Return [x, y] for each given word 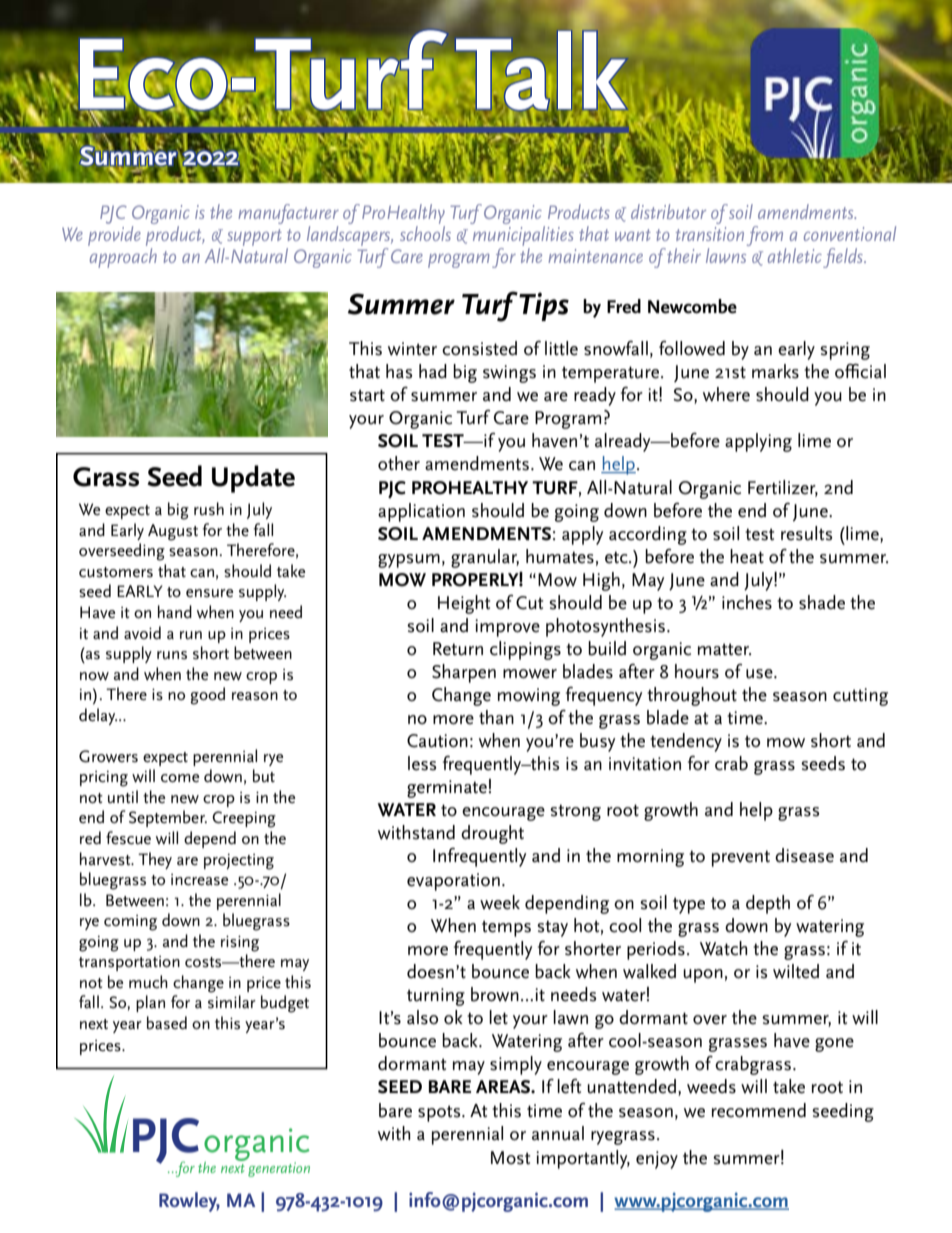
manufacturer [288, 215]
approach [122, 256]
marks [775, 371]
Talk [541, 70]
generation [279, 1169]
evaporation [453, 882]
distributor [668, 211]
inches [747, 602]
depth [768, 904]
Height [464, 604]
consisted [479, 348]
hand [175, 611]
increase [199, 880]
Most [510, 1158]
